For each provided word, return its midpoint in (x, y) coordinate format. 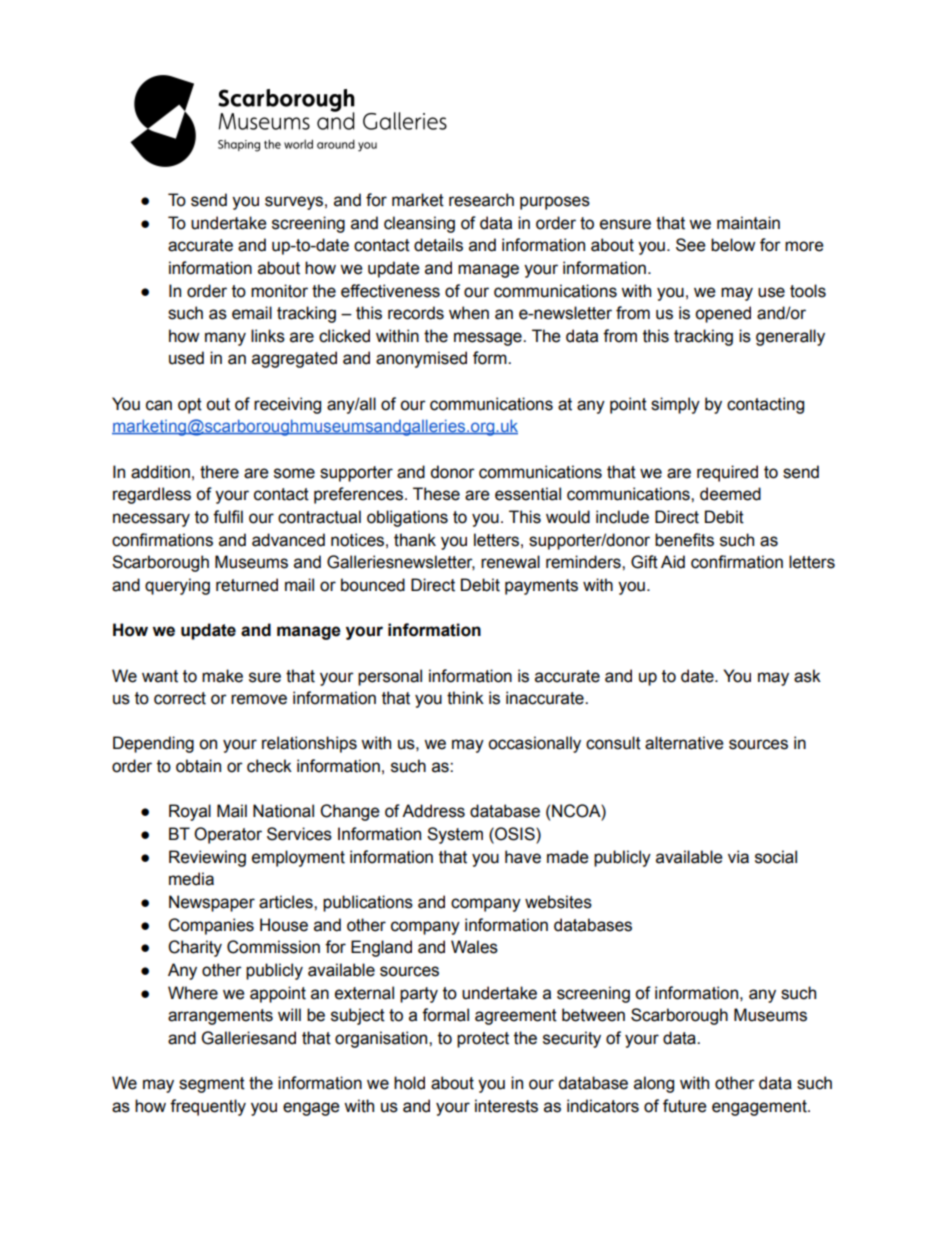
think (465, 698)
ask (807, 676)
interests (506, 1106)
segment (212, 1085)
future (685, 1106)
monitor (279, 291)
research (481, 200)
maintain (748, 223)
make (222, 676)
